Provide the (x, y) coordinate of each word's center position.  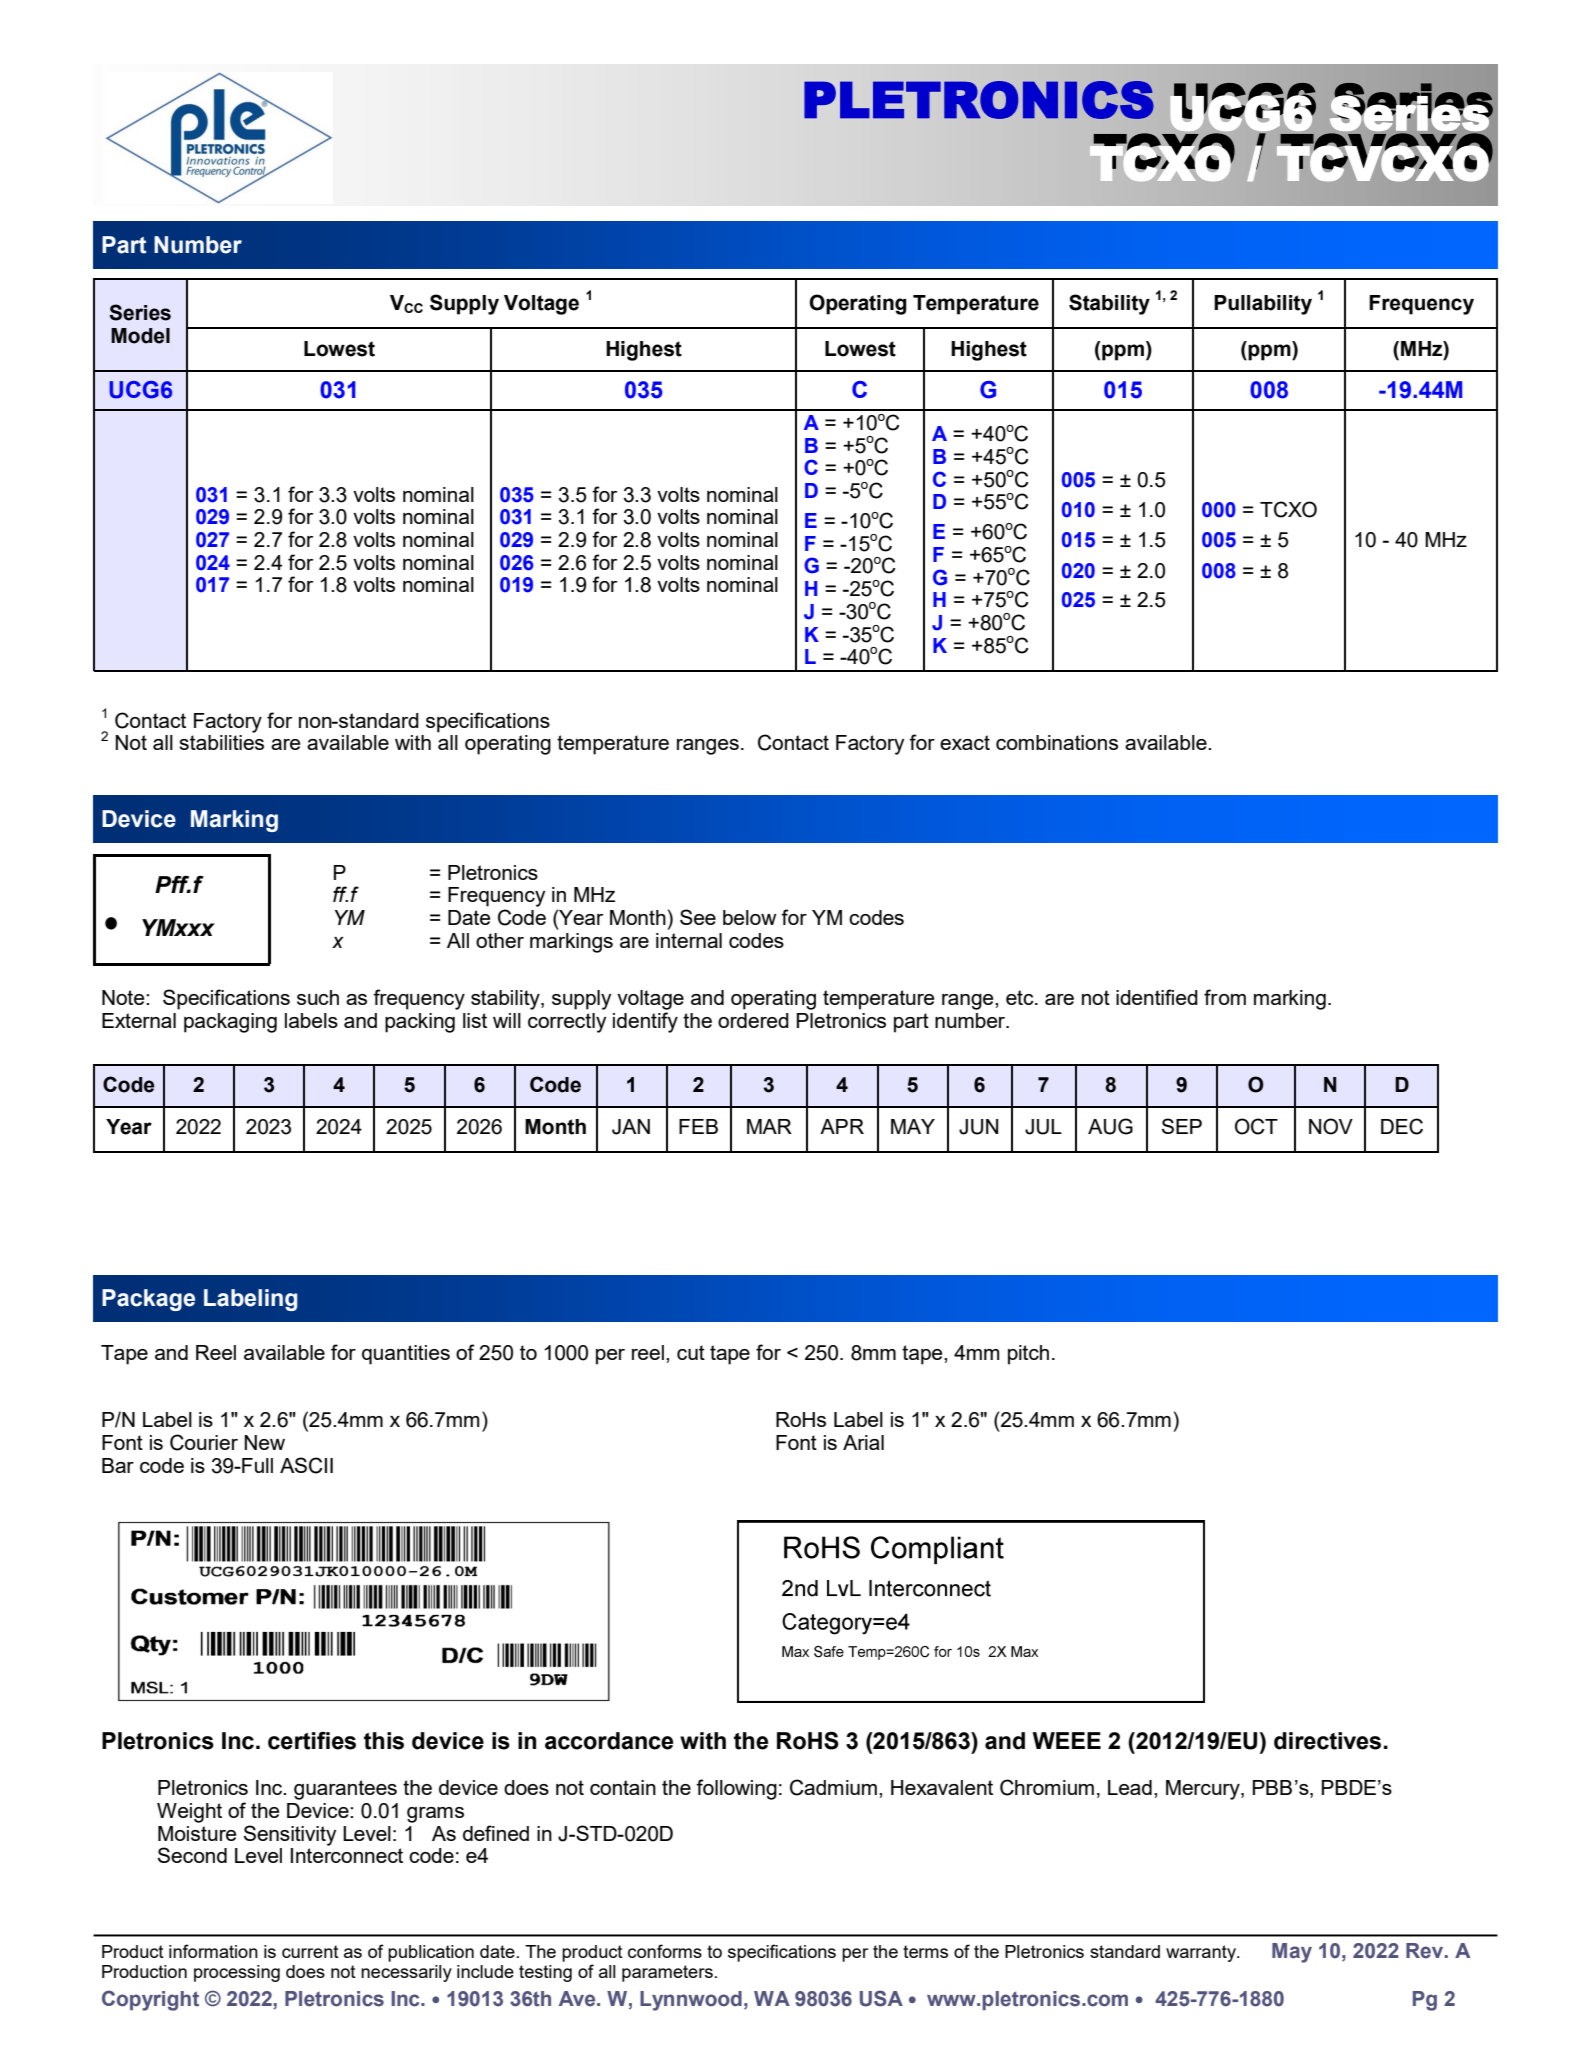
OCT (1256, 1126)
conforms (665, 1951)
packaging (230, 1023)
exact (965, 742)
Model (140, 336)
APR (842, 1126)
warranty (1202, 1953)
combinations (1057, 742)
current (310, 1951)
